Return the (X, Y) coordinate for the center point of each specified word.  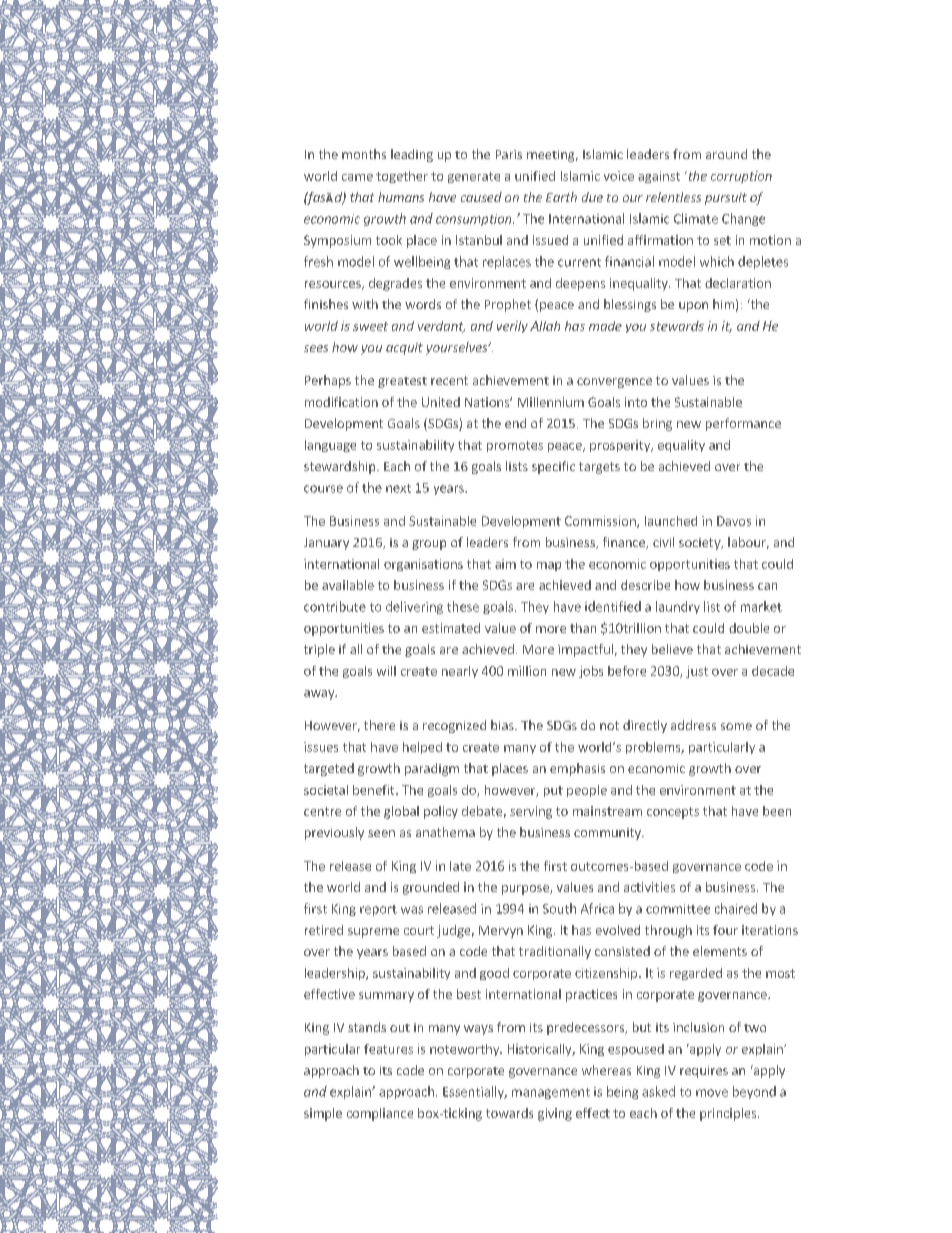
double (749, 628)
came (357, 177)
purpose (526, 890)
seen (381, 833)
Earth (561, 197)
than (583, 628)
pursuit (726, 199)
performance (743, 424)
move (712, 1093)
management (551, 1093)
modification (341, 402)
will (386, 671)
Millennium (551, 402)
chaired (736, 908)
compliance (380, 1114)
